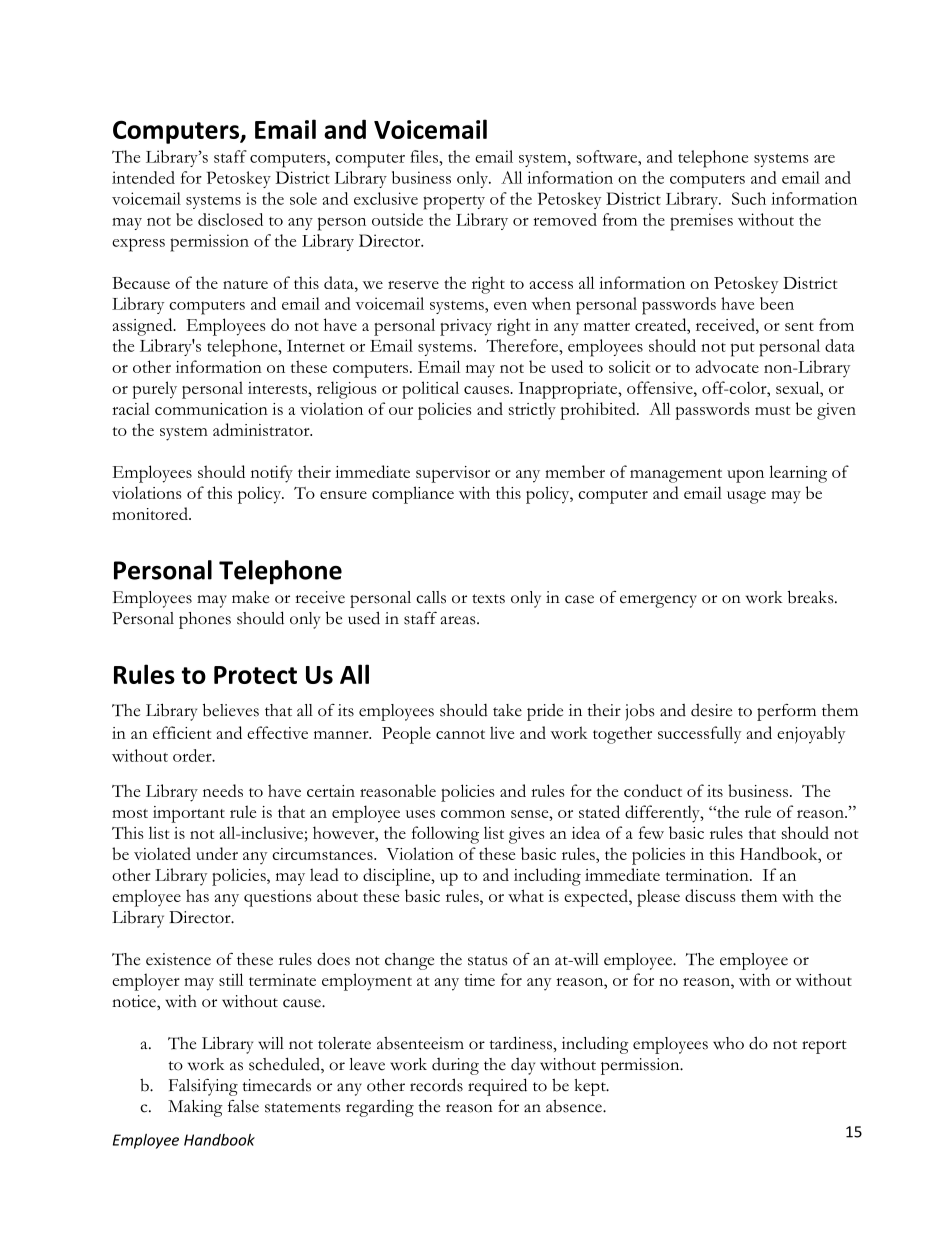 The image size is (952, 1233). Describe the element at coordinates (710, 895) in the screenshot. I see `discuss` at that location.
